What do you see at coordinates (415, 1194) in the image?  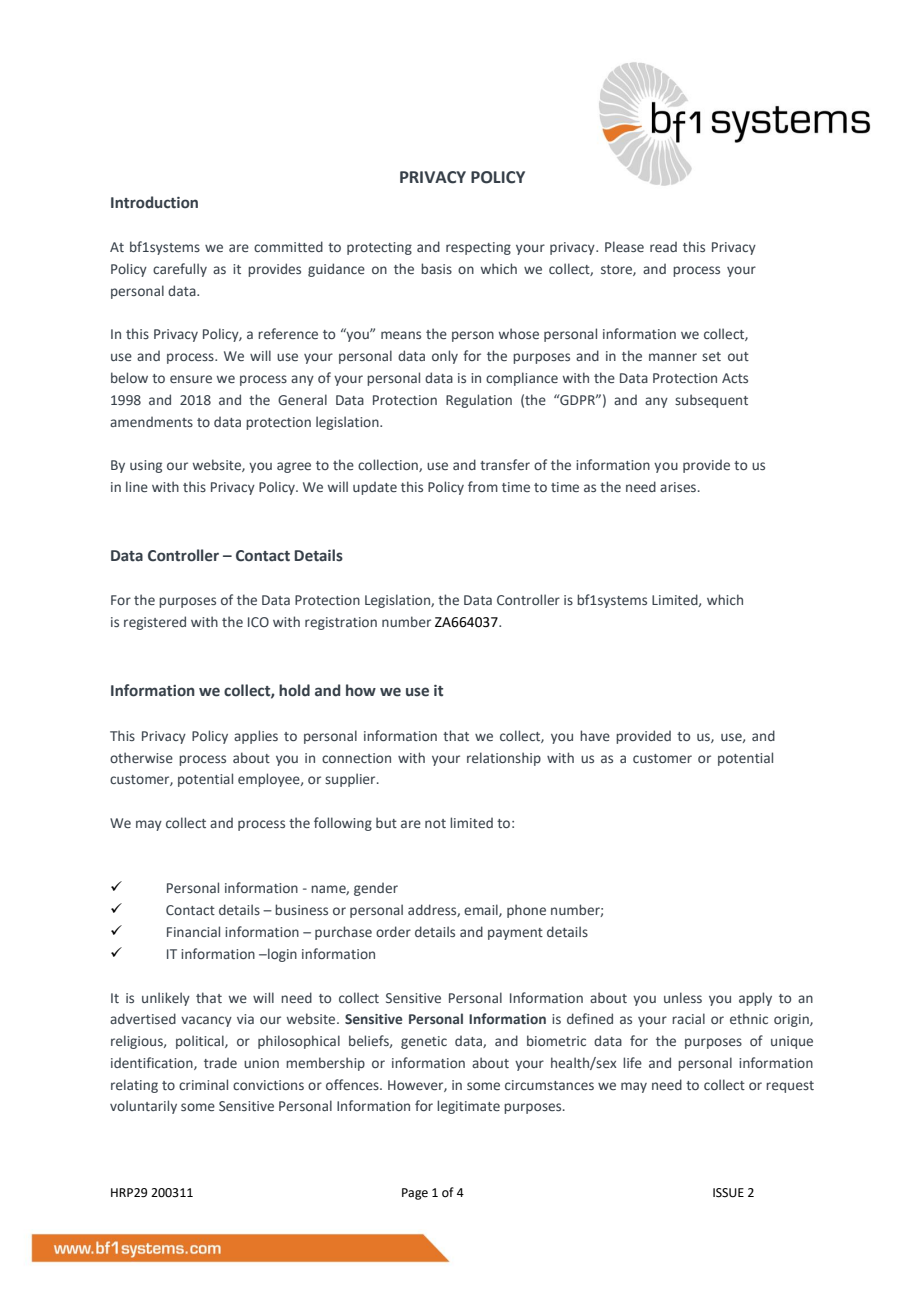 I see `Page` at bounding box center [415, 1194].
